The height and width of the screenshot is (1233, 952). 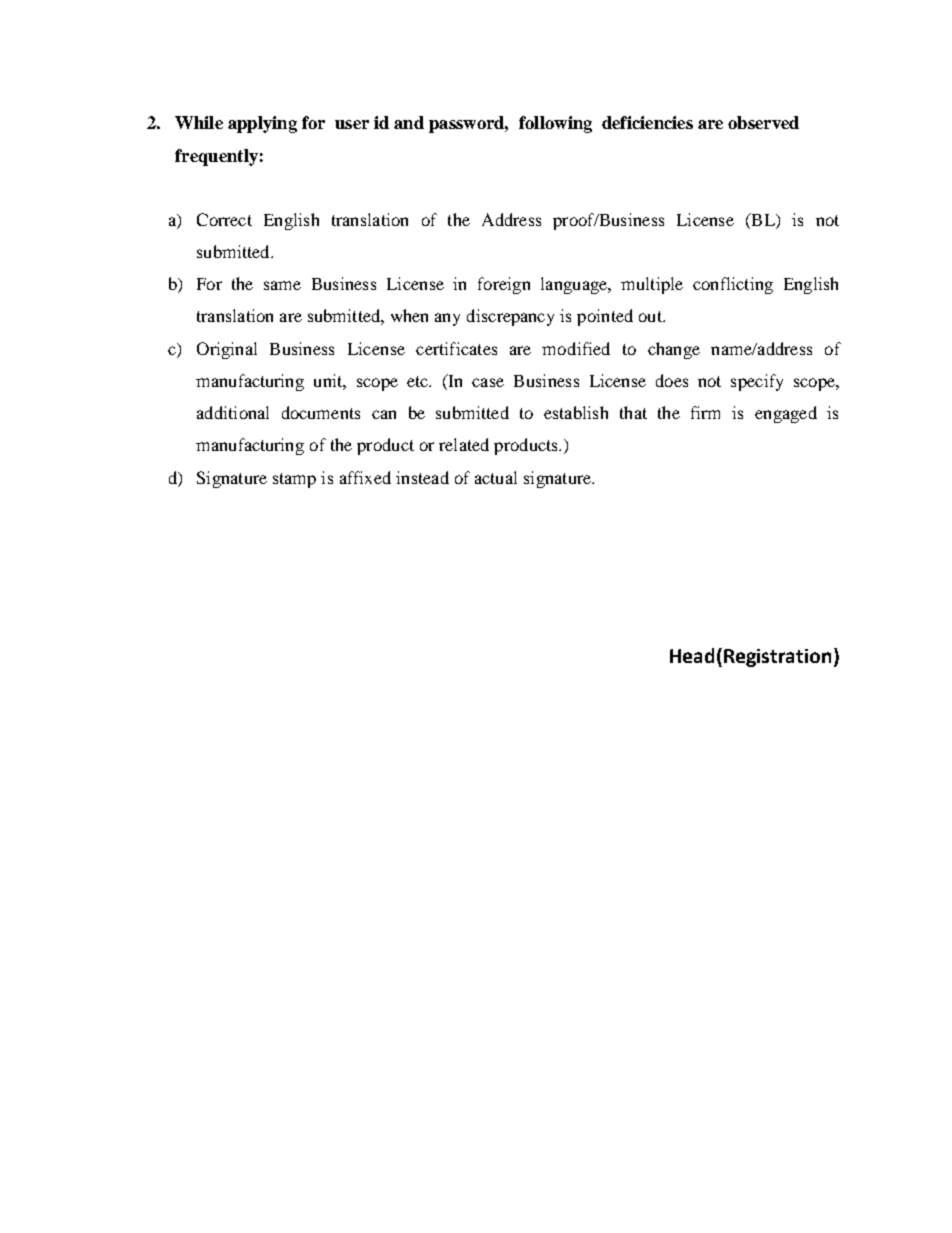 What do you see at coordinates (488, 382) in the screenshot?
I see `case` at bounding box center [488, 382].
